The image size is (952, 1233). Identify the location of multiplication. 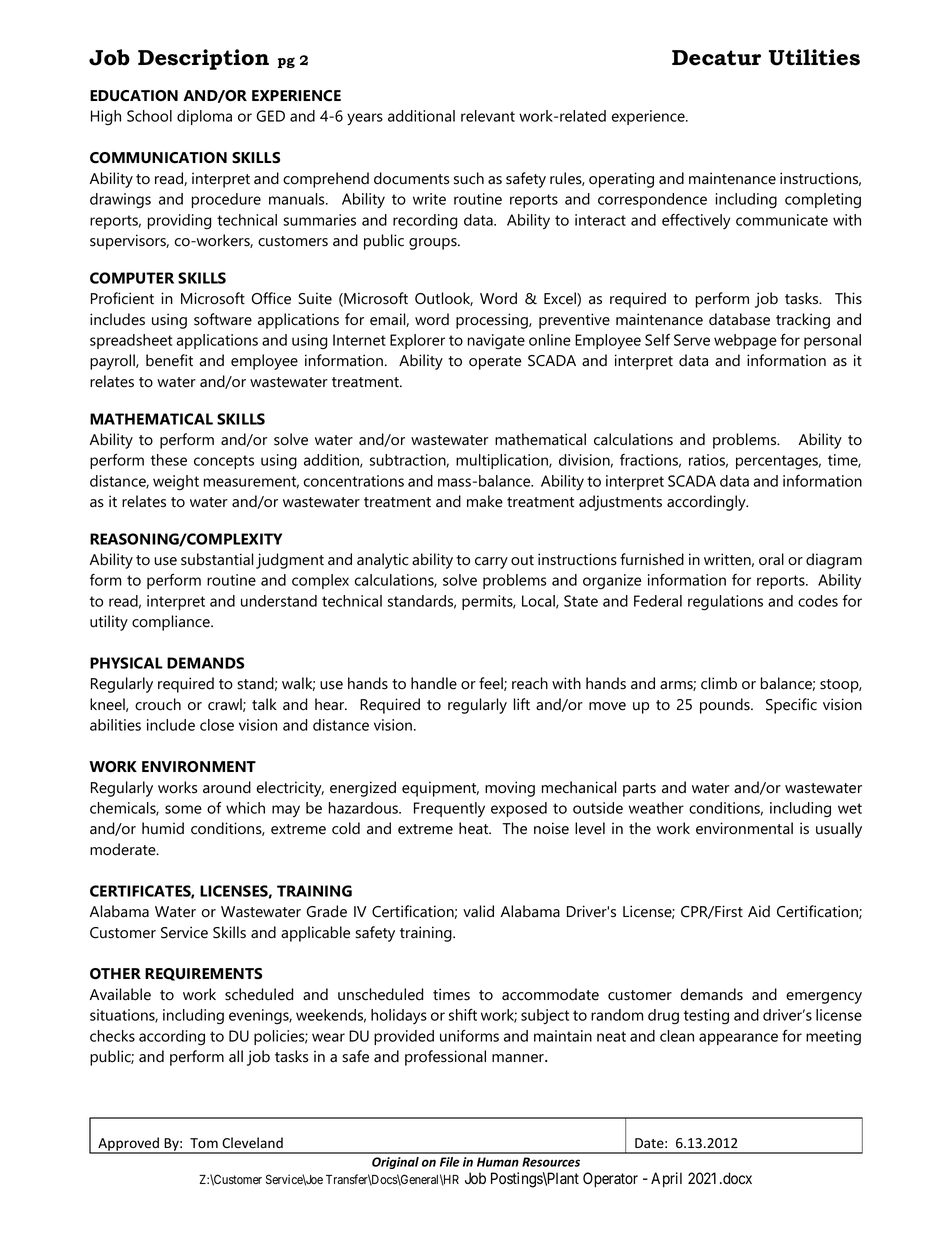
(503, 461).
